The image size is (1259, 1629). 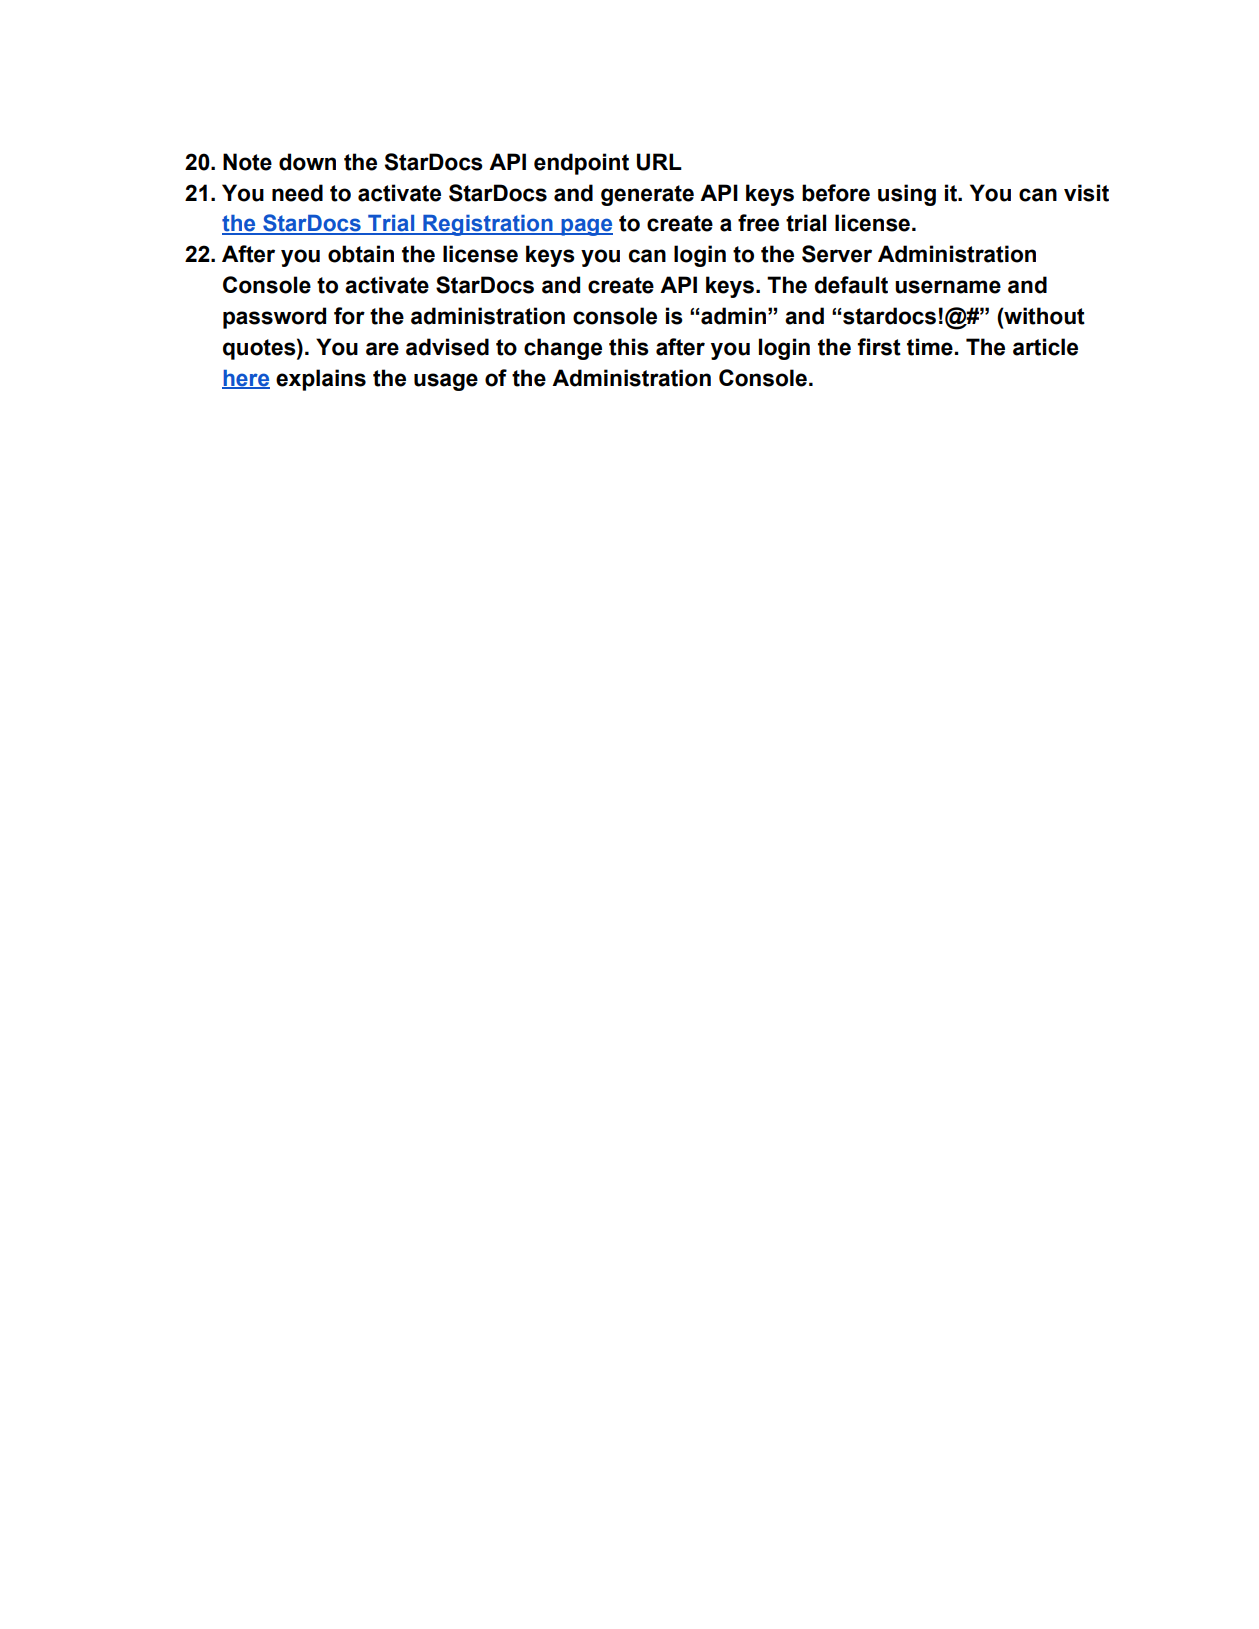 I want to click on visit, so click(x=1086, y=193).
